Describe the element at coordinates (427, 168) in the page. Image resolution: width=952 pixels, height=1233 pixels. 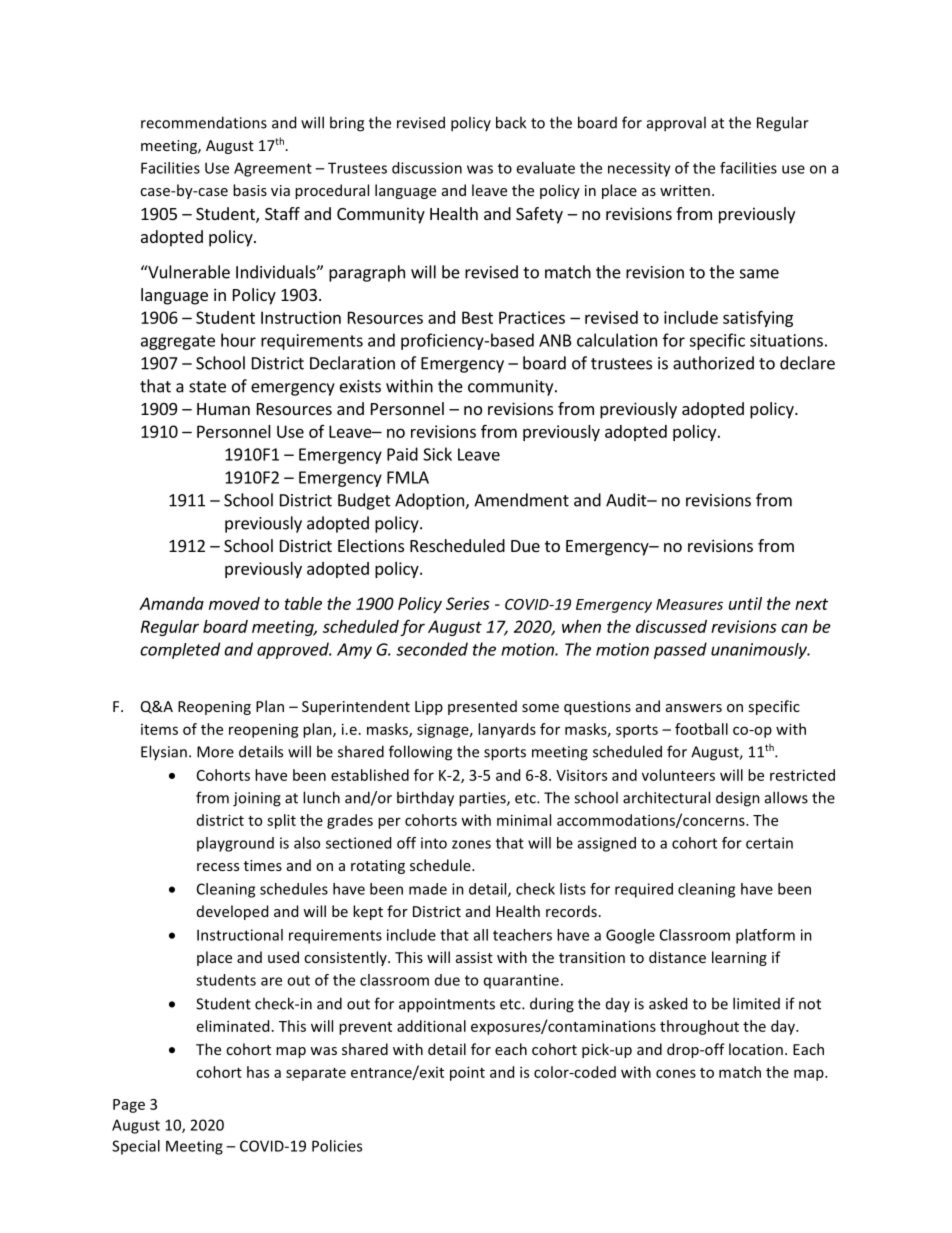
I see `discussion` at that location.
